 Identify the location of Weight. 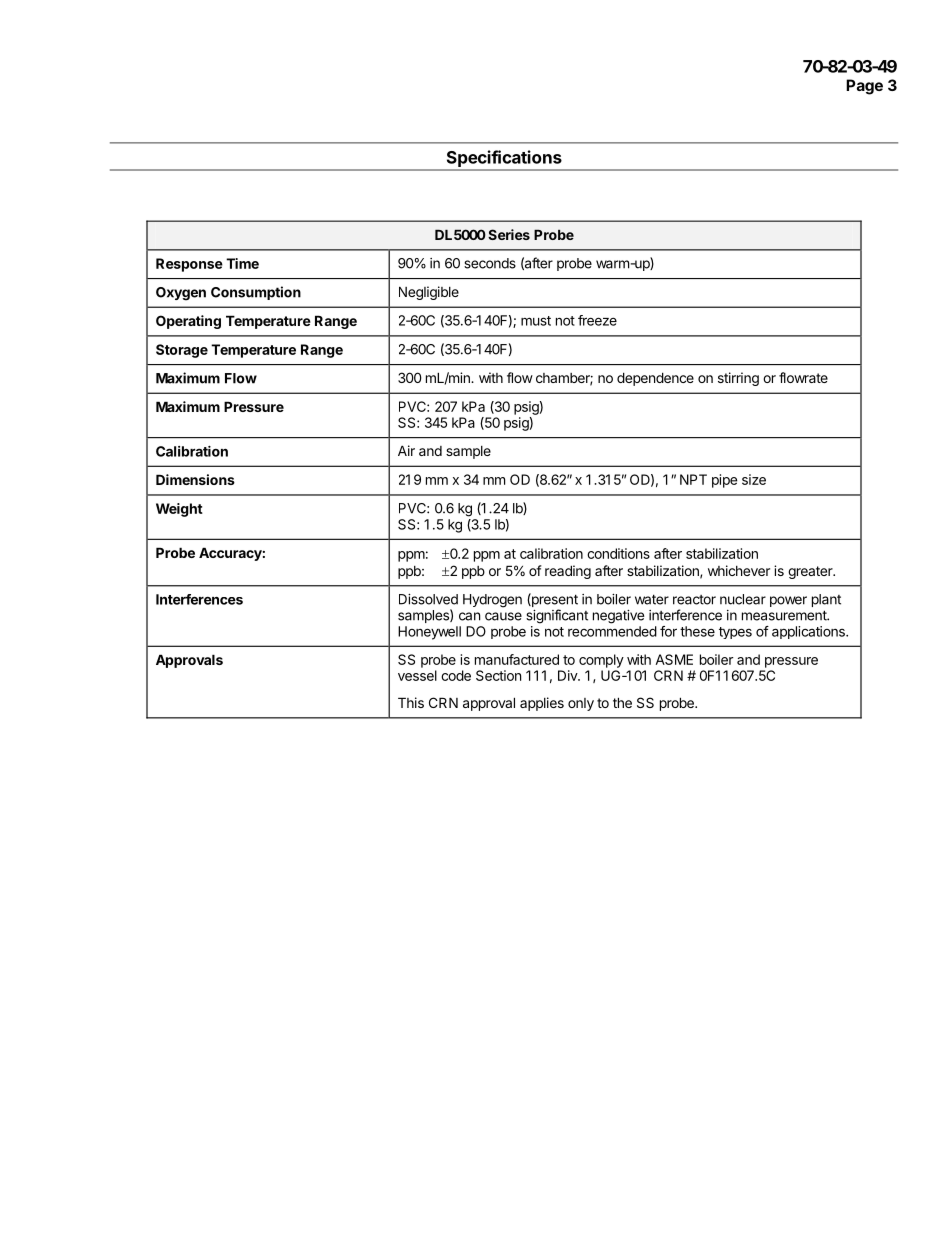
(179, 510).
